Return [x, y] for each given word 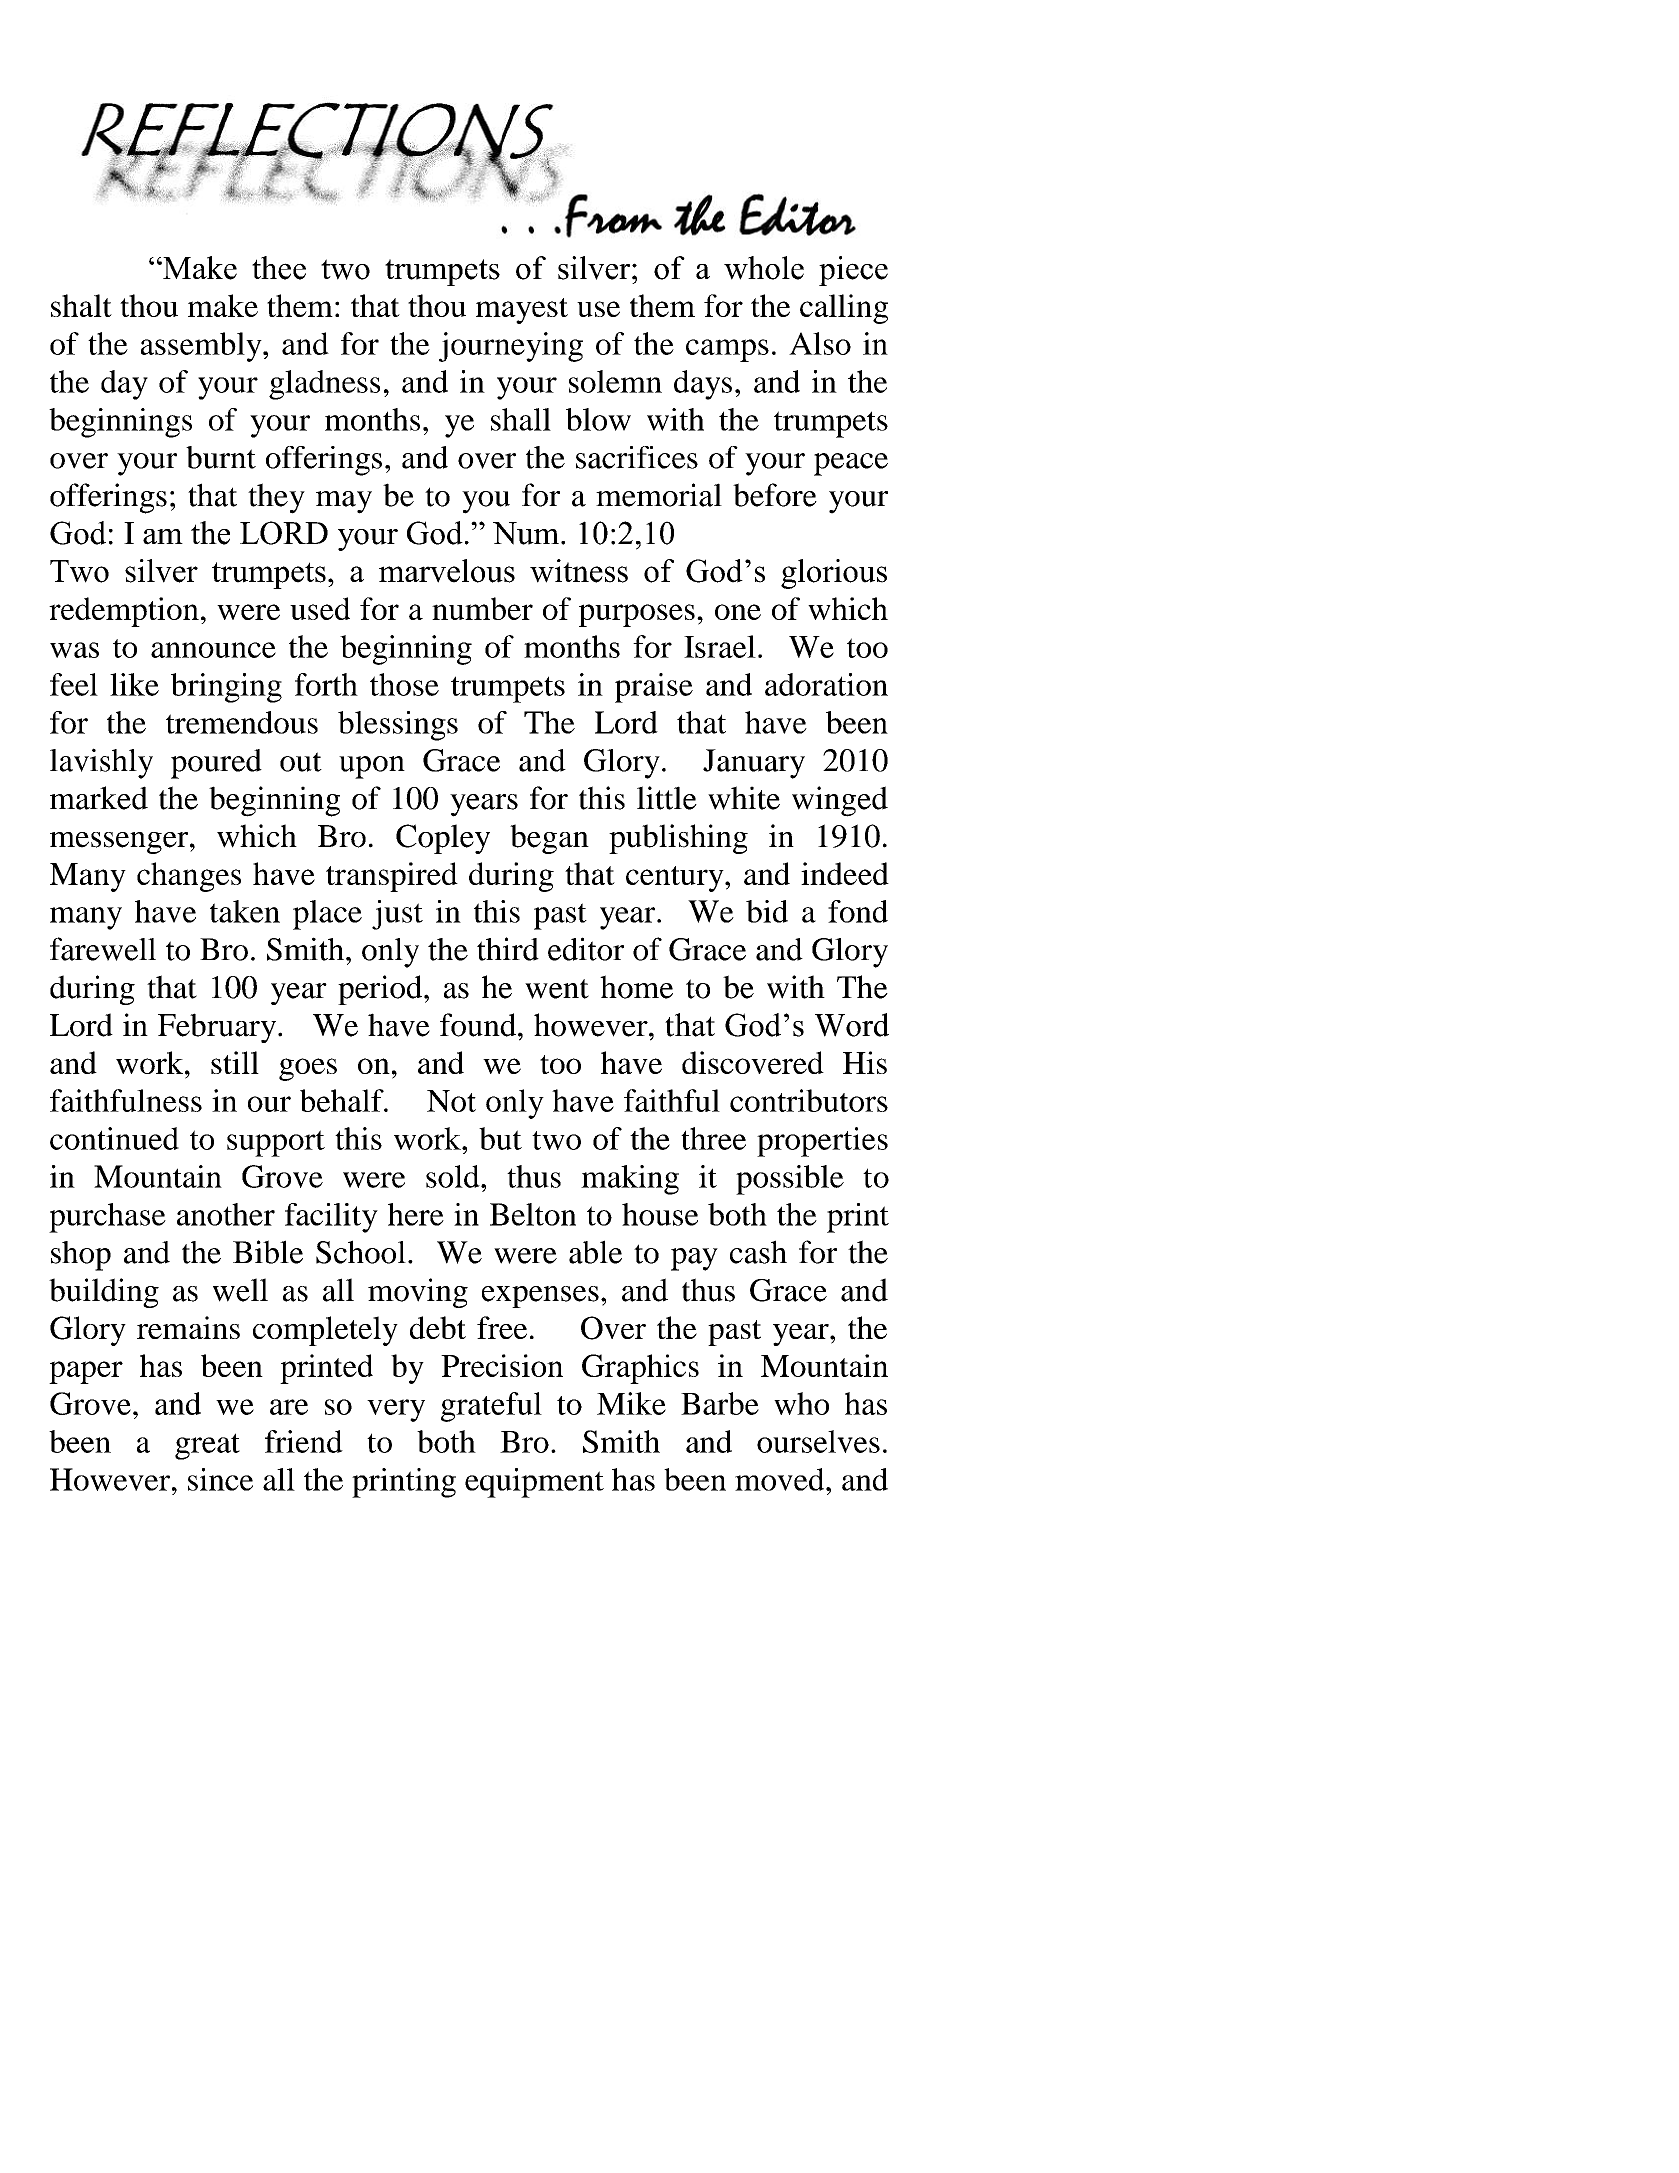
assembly [202, 347]
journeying [511, 347]
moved [781, 1479]
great [207, 1446]
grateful [491, 1407]
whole [764, 268]
